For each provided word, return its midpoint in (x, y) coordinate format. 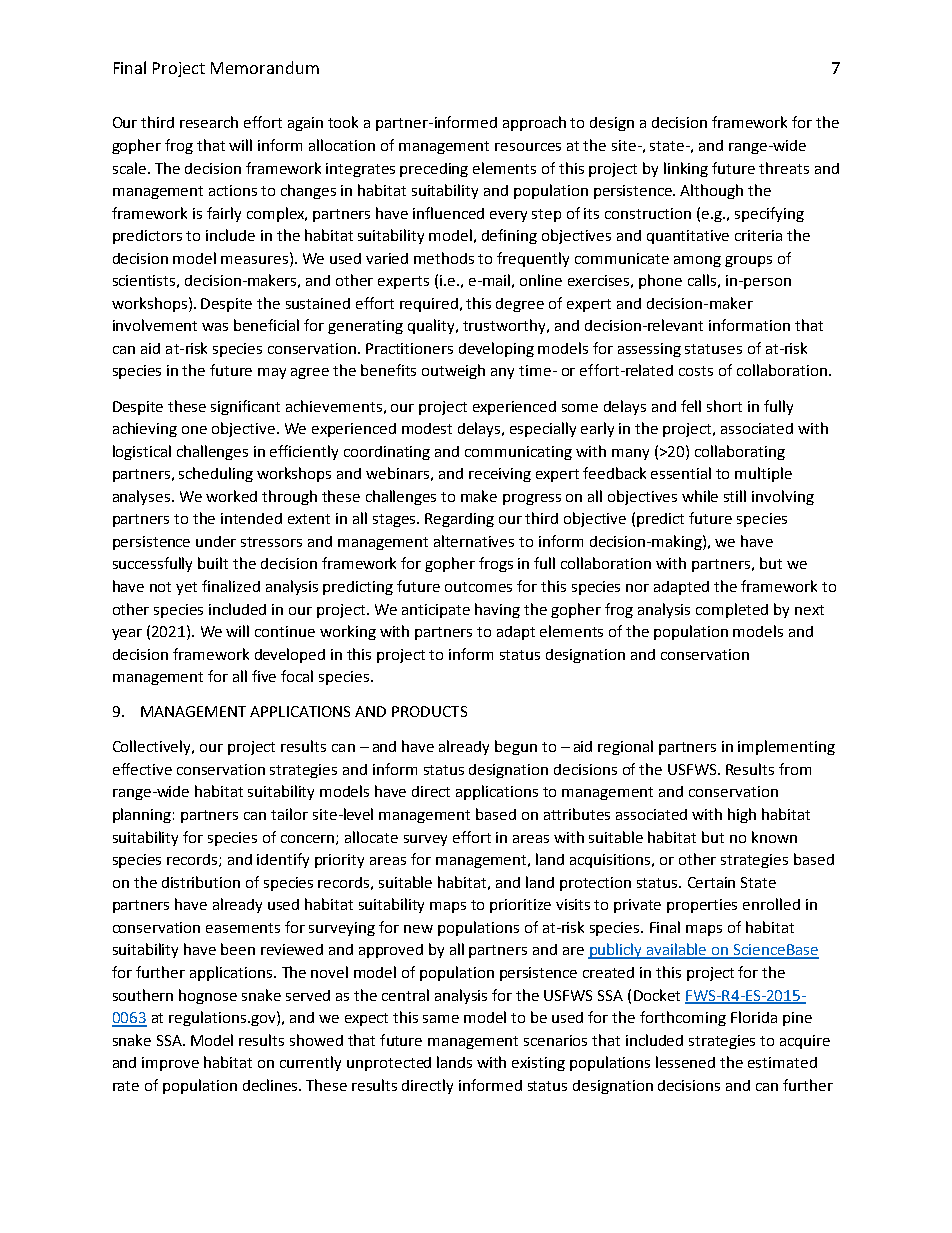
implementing (786, 747)
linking (686, 169)
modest (427, 428)
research (209, 122)
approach (534, 123)
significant (245, 407)
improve (170, 1064)
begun (516, 747)
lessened (685, 1062)
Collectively (153, 747)
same (441, 1019)
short (724, 406)
